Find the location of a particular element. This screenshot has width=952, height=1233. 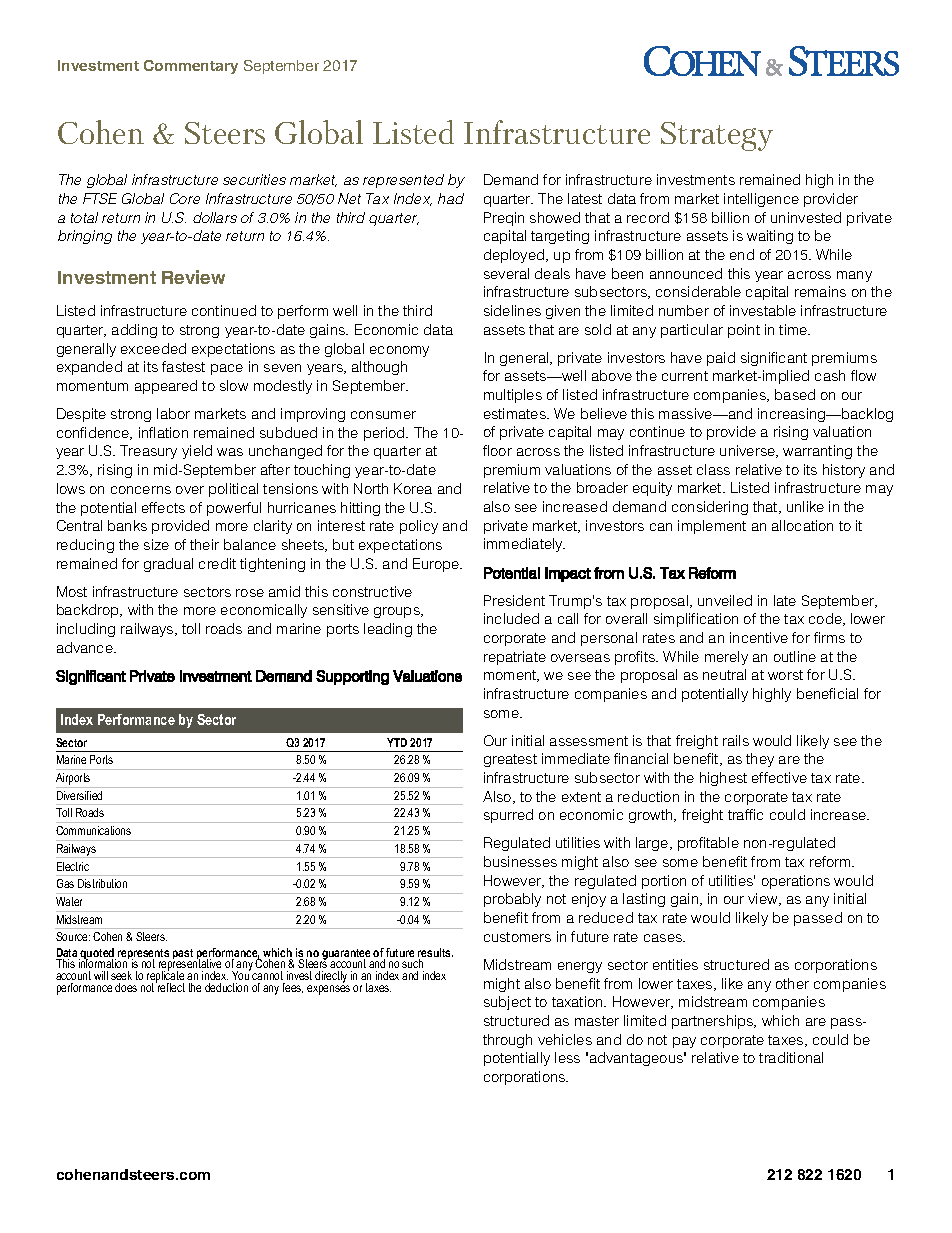

reflect is located at coordinates (170, 986).
